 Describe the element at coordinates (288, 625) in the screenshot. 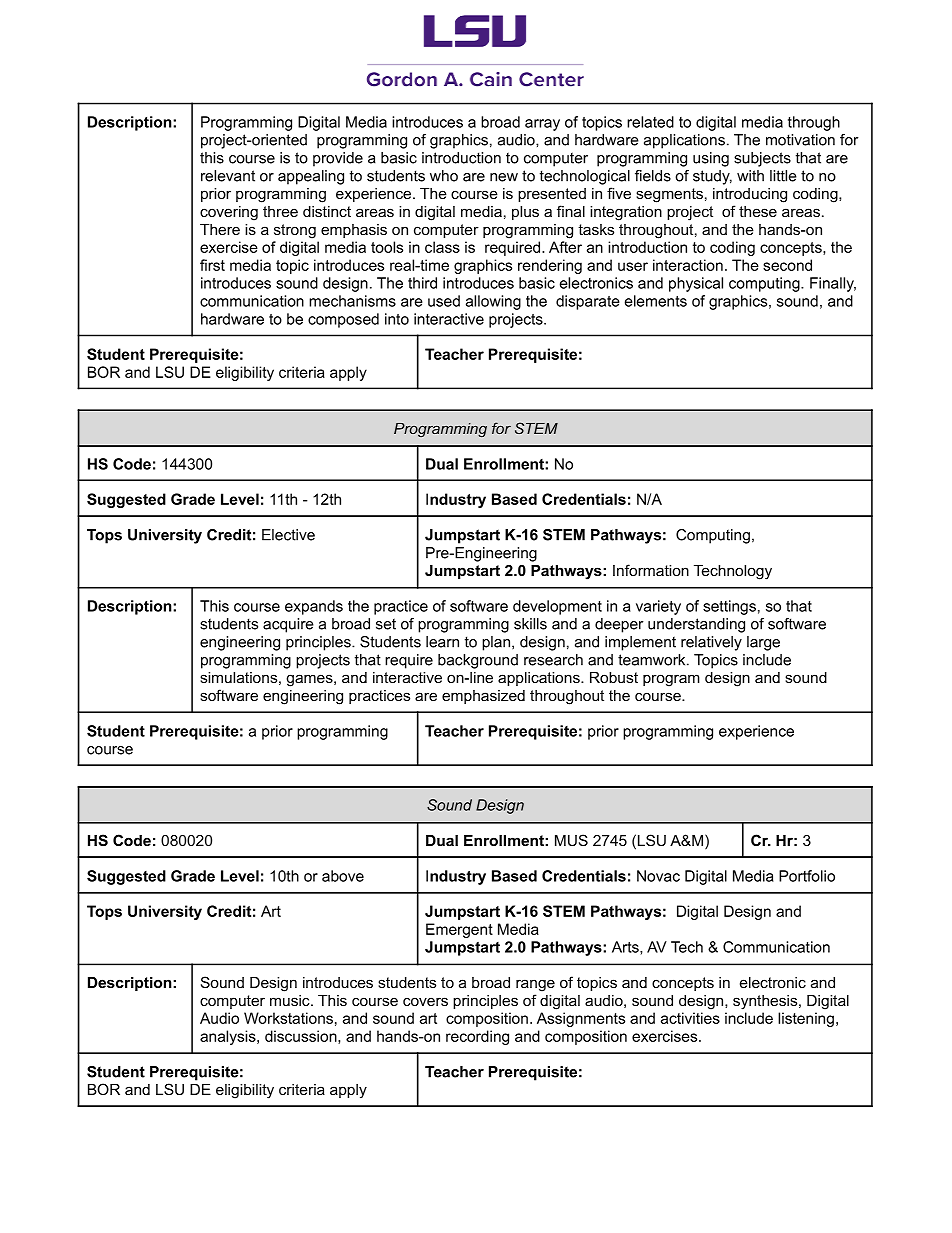

I see `acquire` at that location.
